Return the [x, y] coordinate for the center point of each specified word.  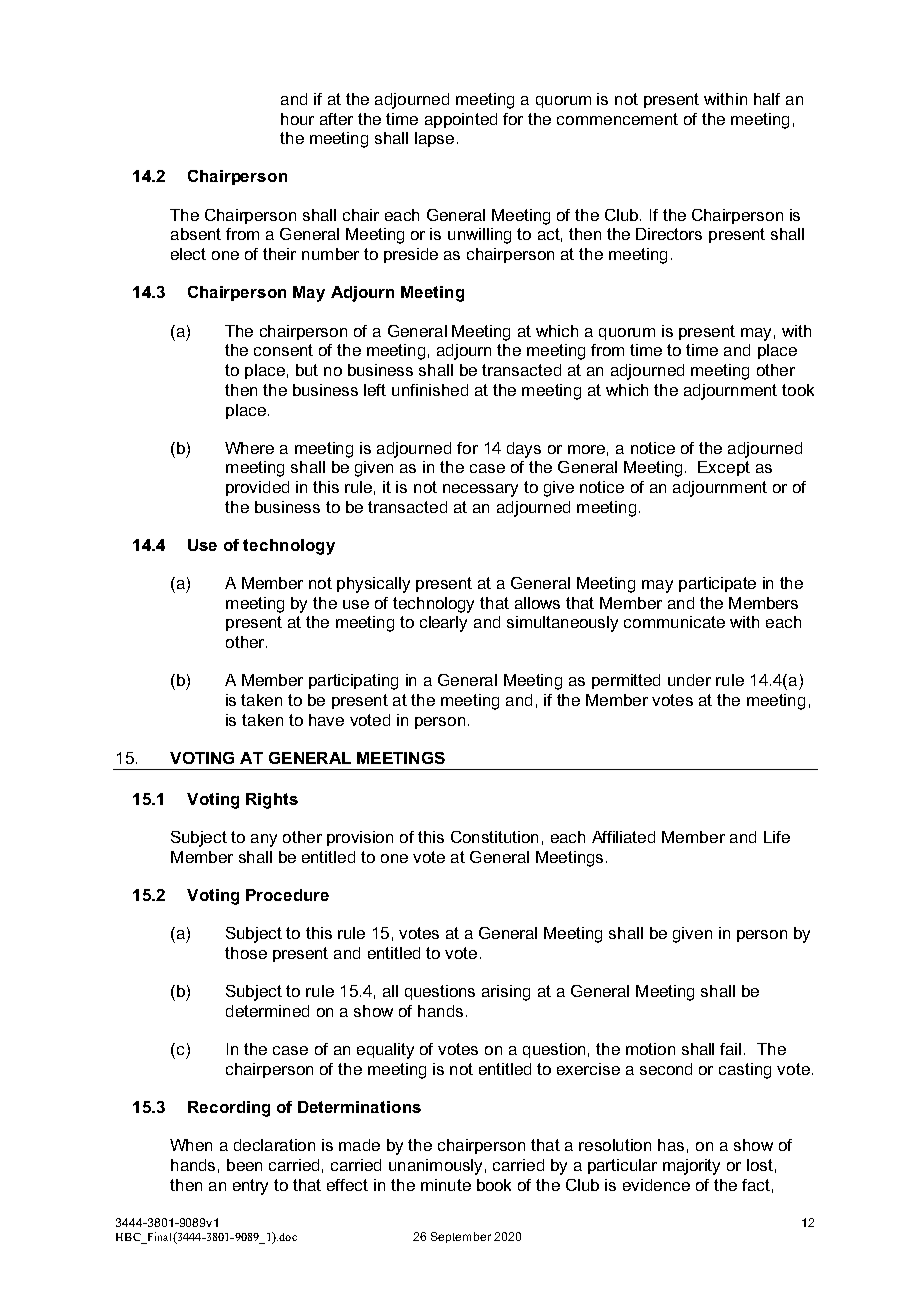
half [767, 99]
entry [250, 1187]
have [326, 720]
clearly [443, 624]
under [689, 680]
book [494, 1185]
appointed [461, 120]
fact [756, 1185]
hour [297, 119]
